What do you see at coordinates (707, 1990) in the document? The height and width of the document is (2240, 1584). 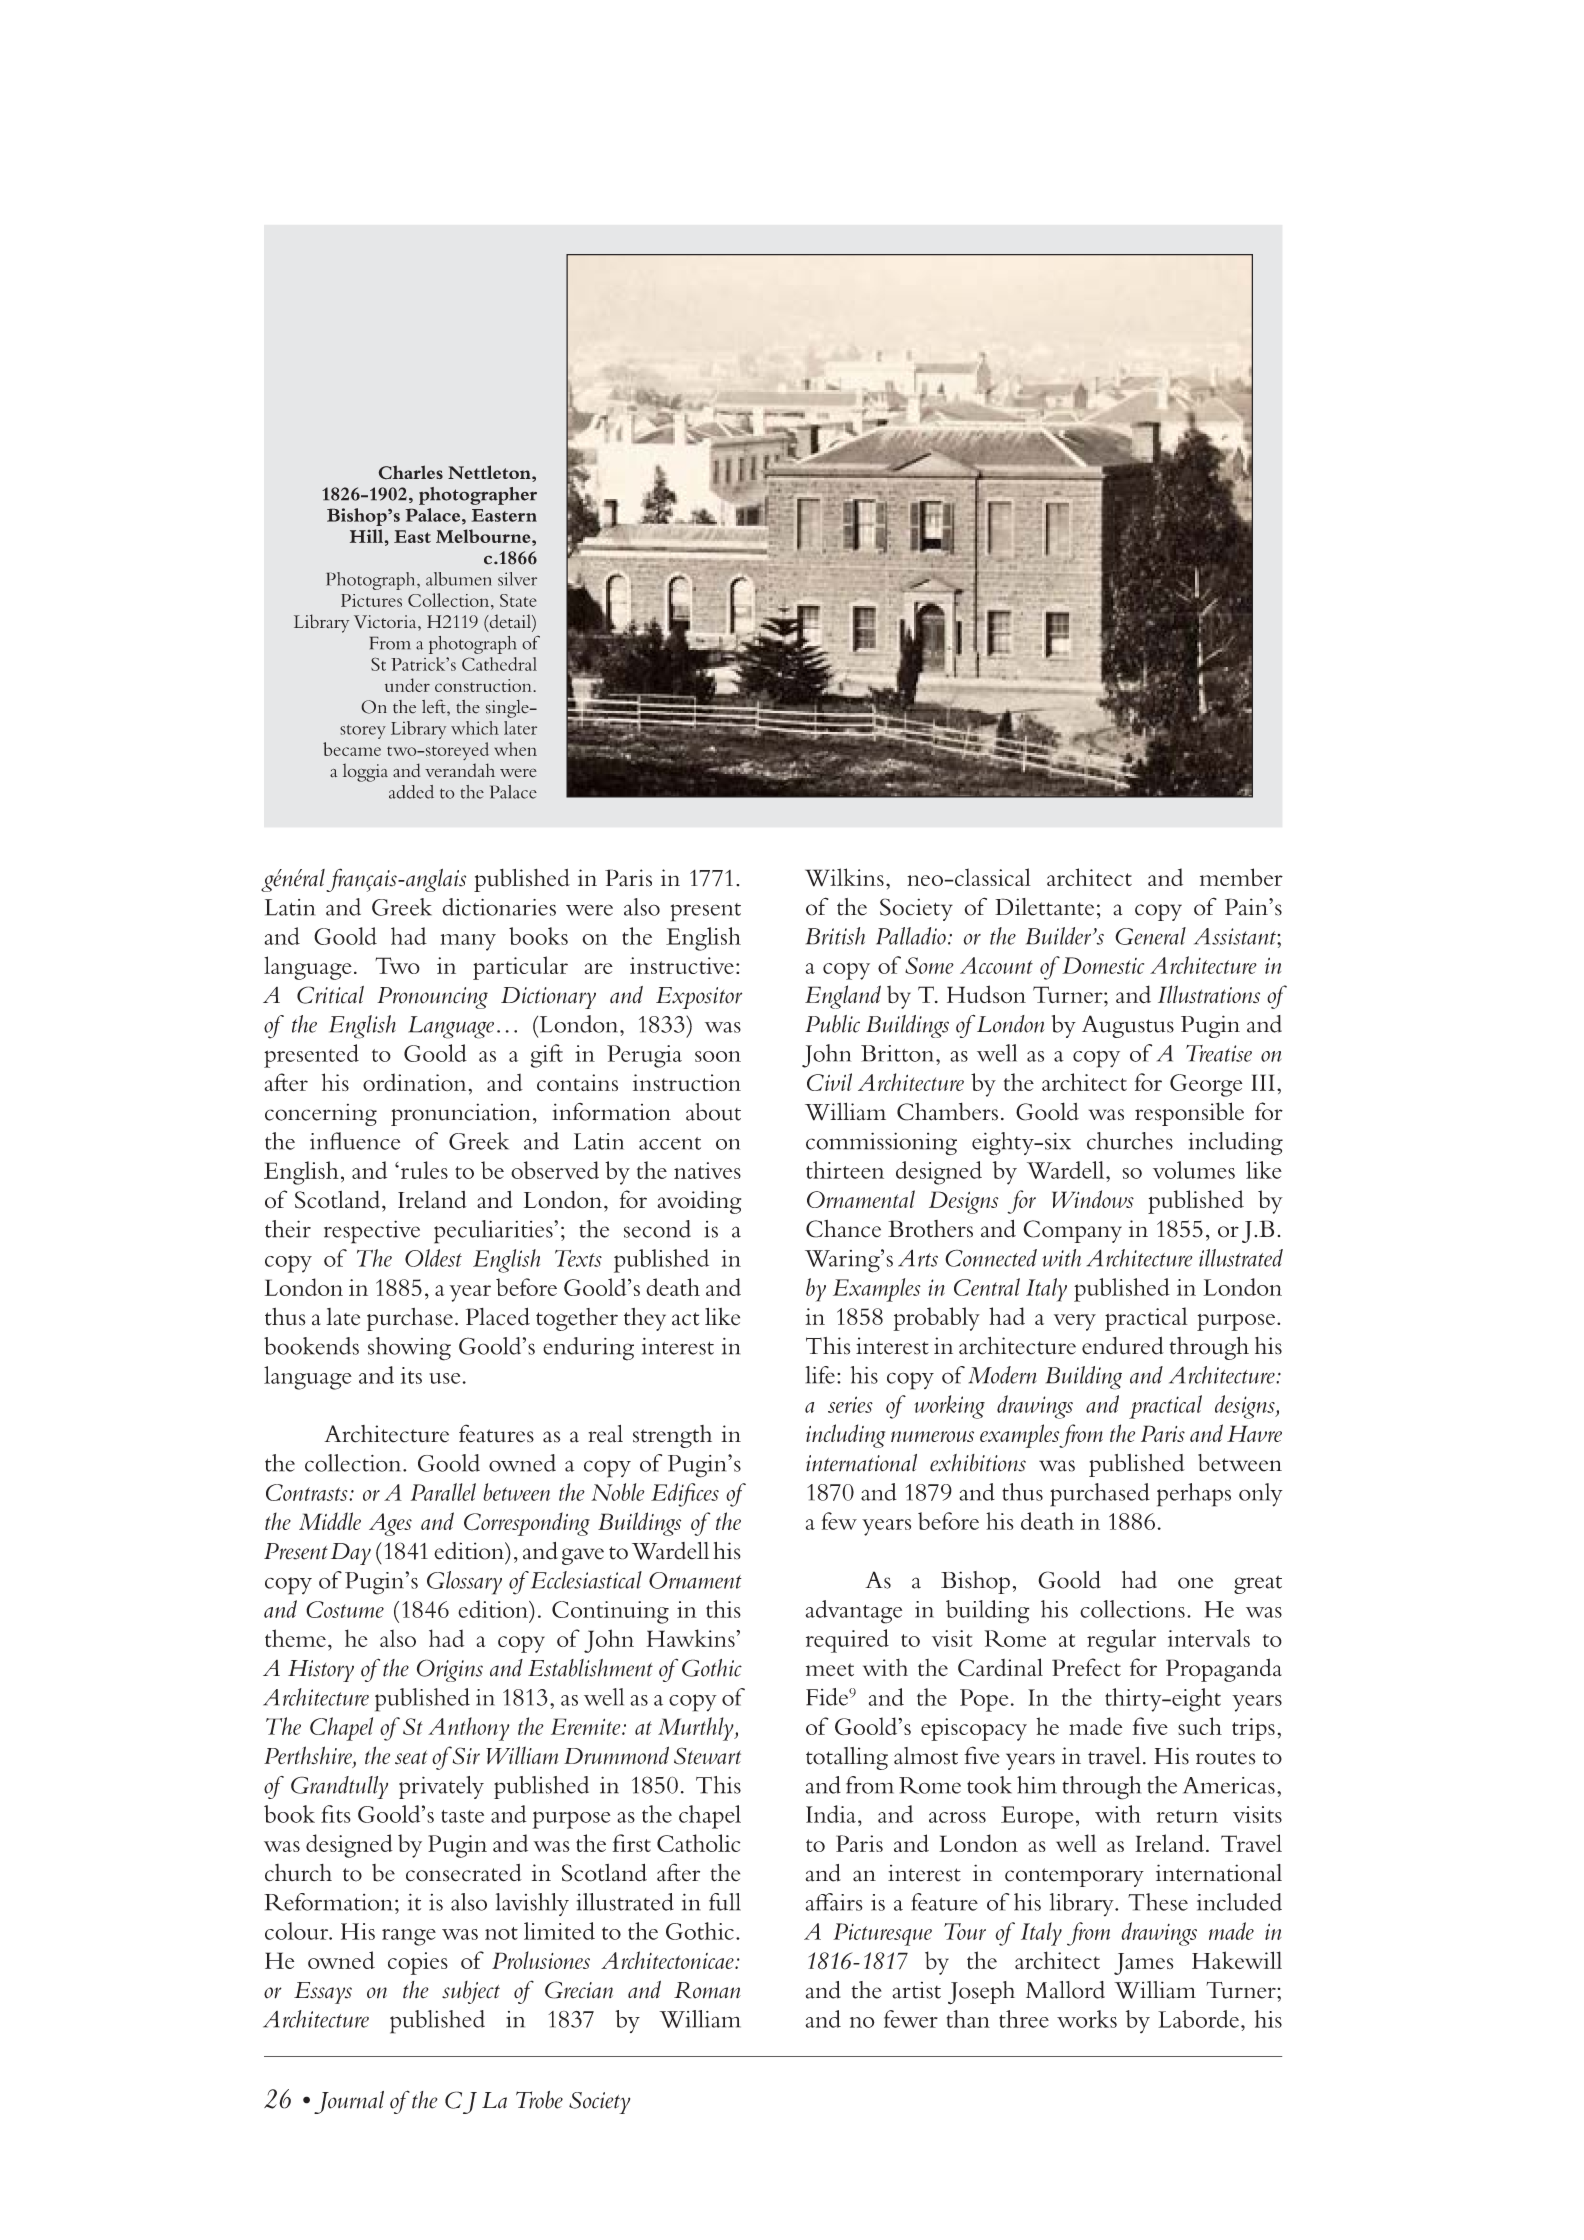 I see `Roman` at bounding box center [707, 1990].
